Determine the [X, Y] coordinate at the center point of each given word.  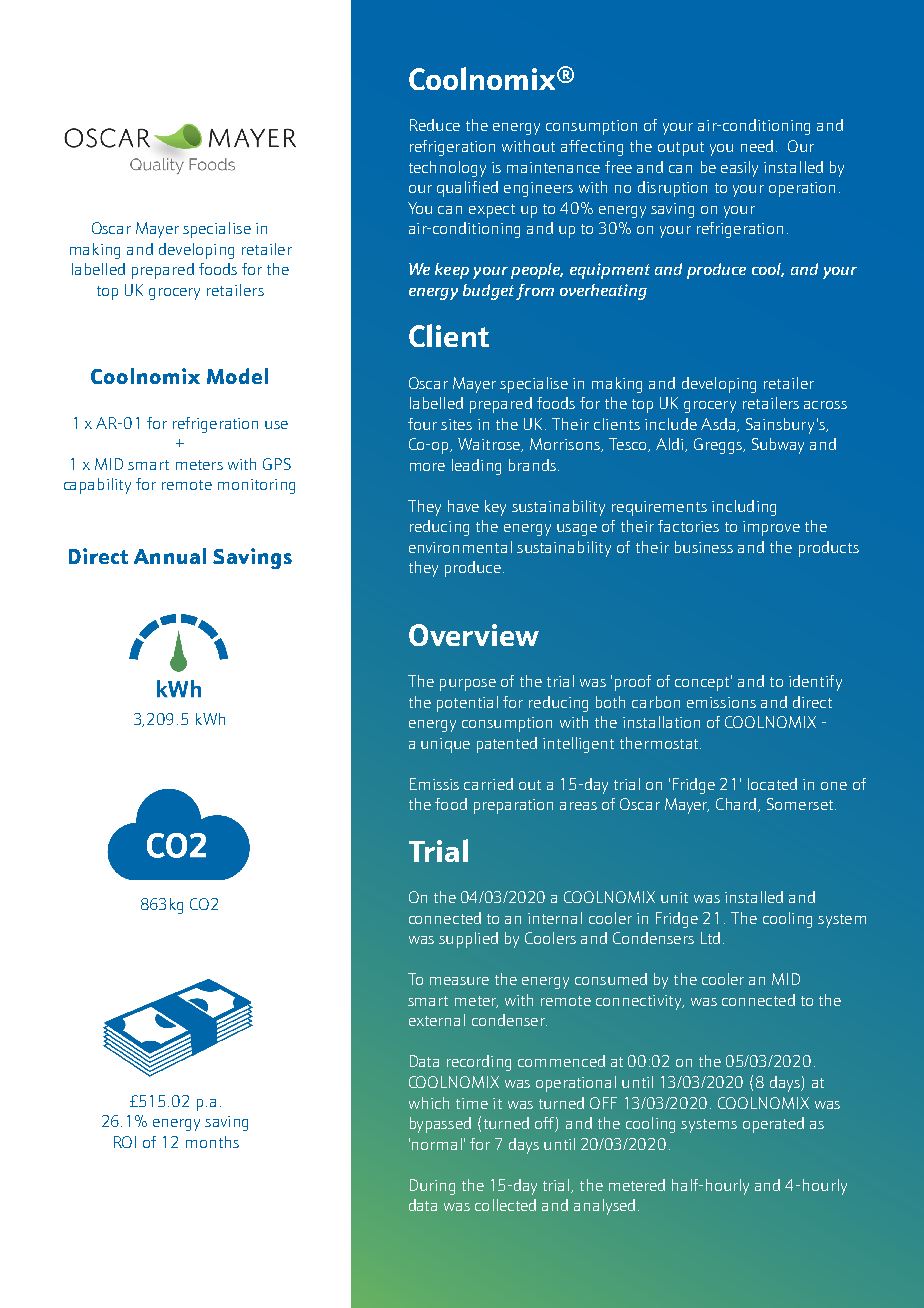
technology [447, 169]
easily [739, 169]
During [432, 1187]
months [212, 1142]
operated [773, 1125]
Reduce [435, 125]
